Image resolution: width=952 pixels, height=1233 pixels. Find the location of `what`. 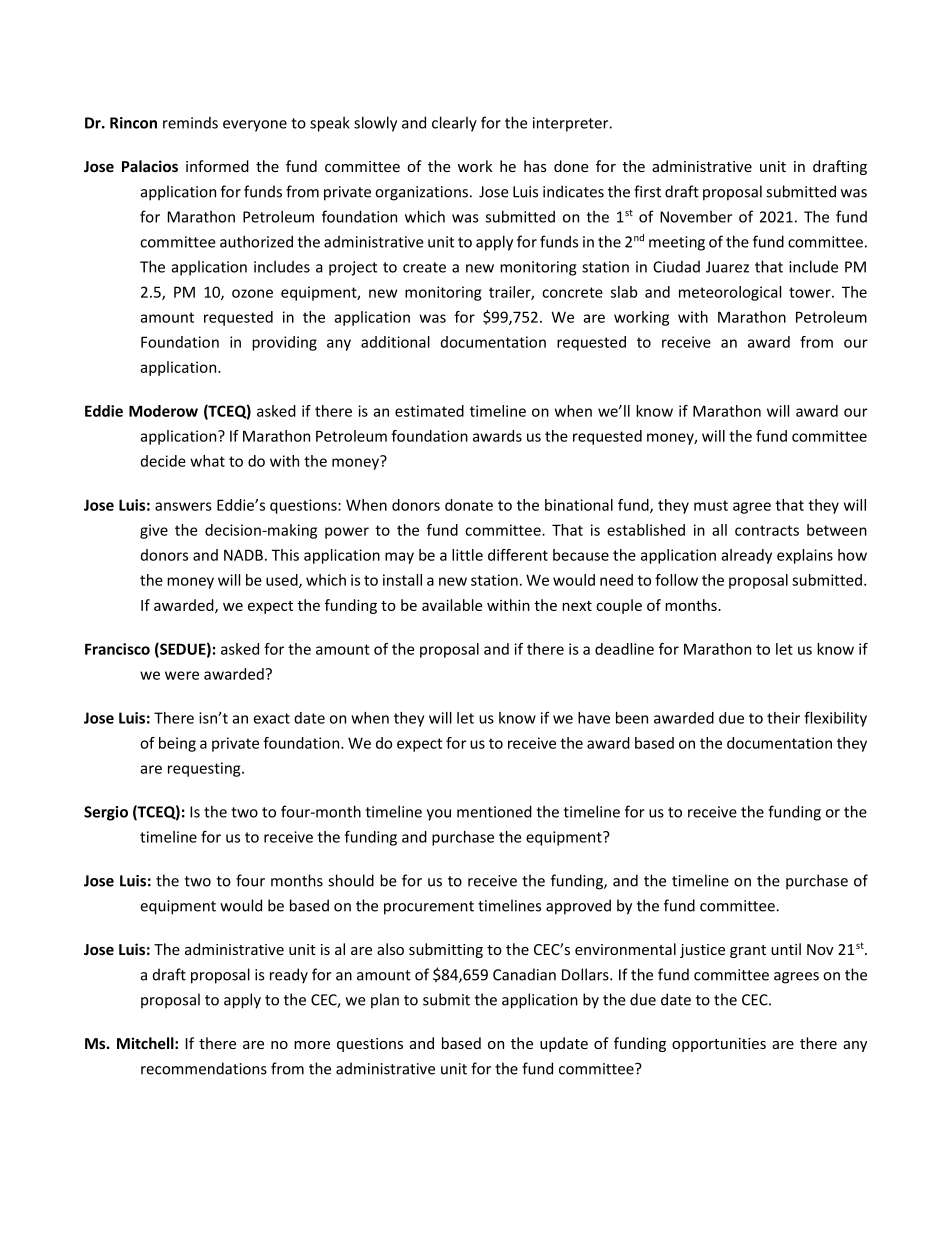

what is located at coordinates (207, 461).
